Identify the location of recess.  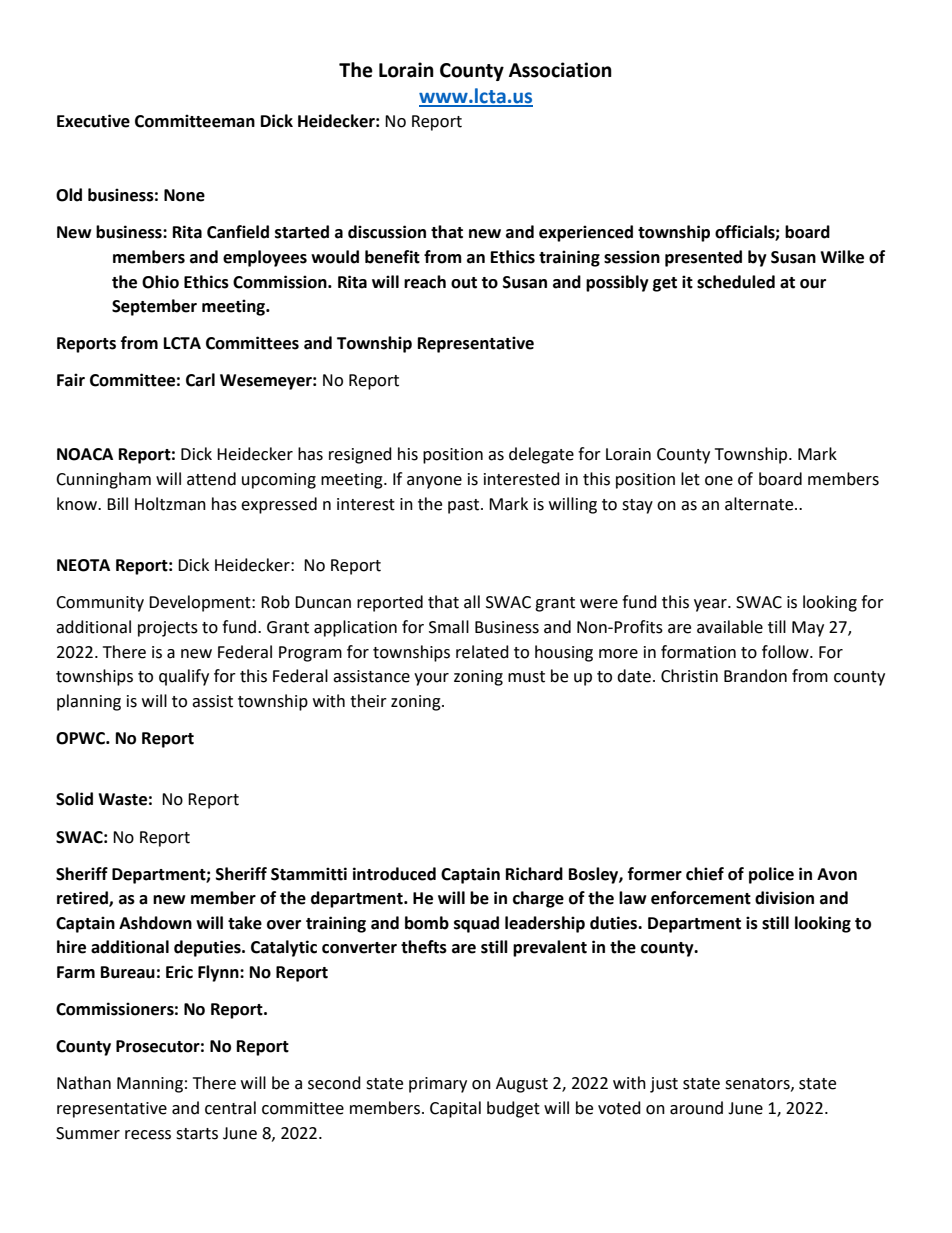
(148, 1135).
